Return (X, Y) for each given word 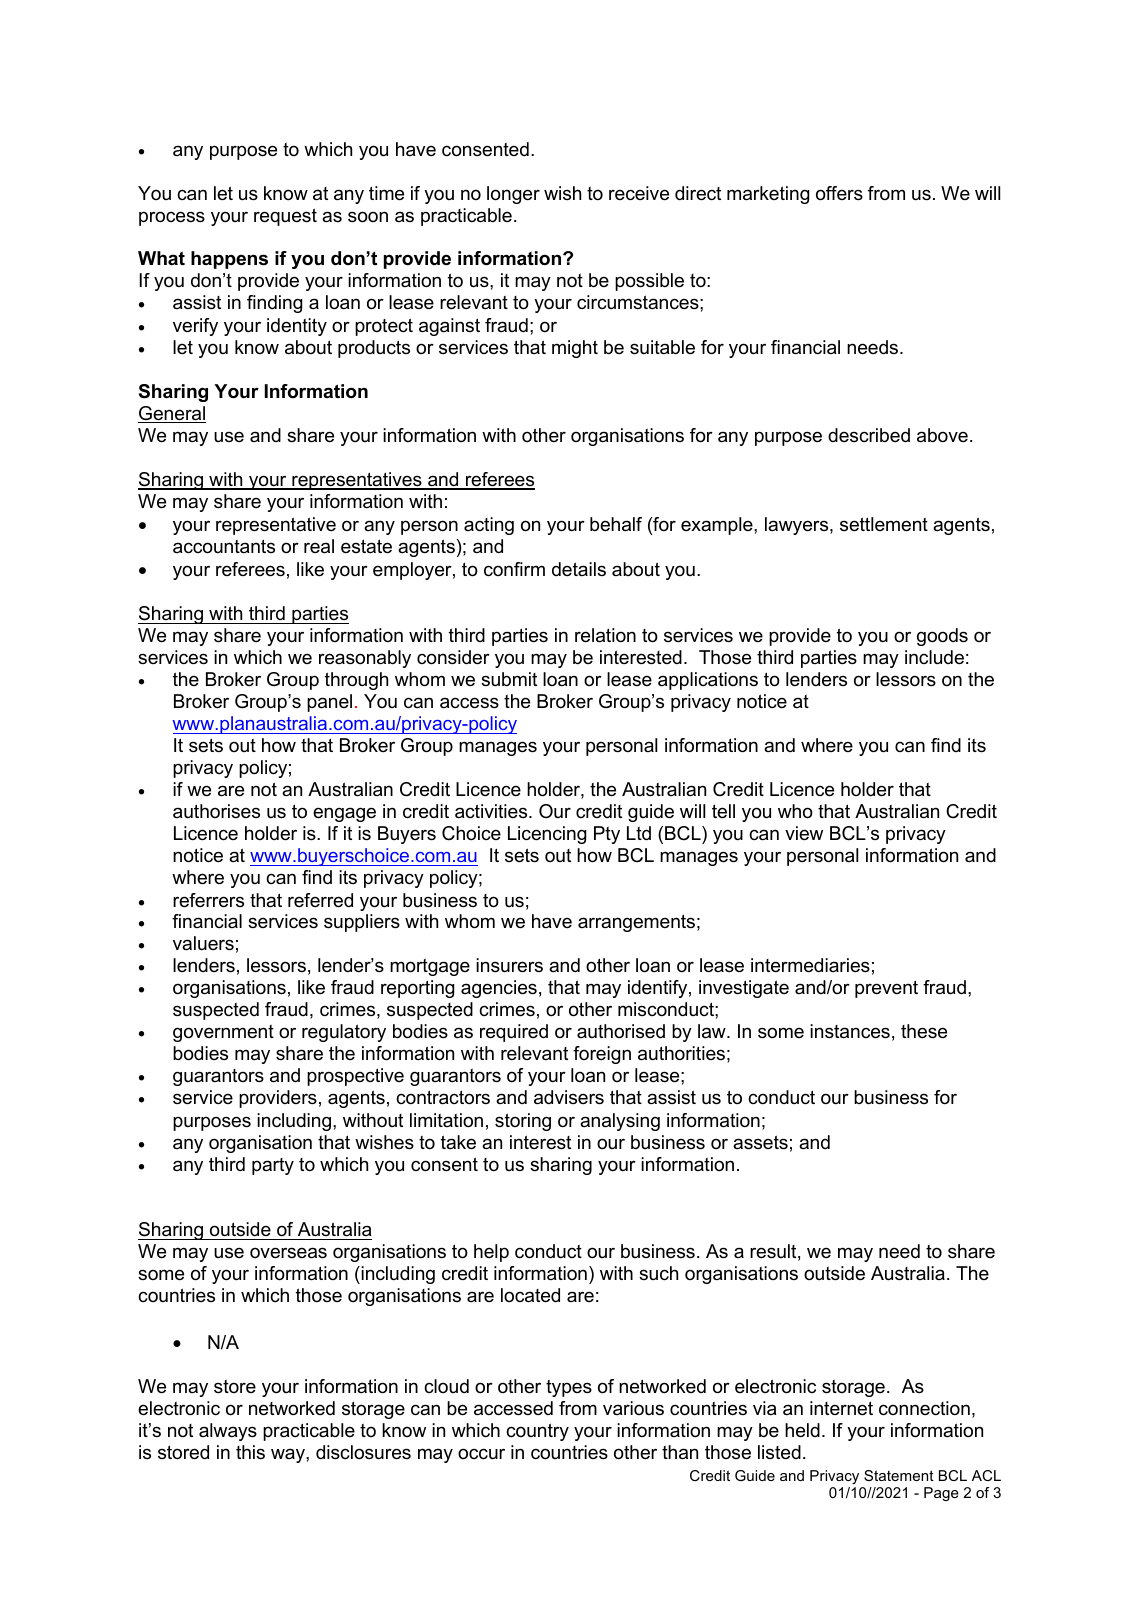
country (537, 1432)
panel (329, 703)
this (250, 1452)
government (223, 1033)
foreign (602, 1055)
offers (839, 193)
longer (513, 195)
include (934, 657)
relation (605, 635)
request (285, 217)
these (924, 1031)
